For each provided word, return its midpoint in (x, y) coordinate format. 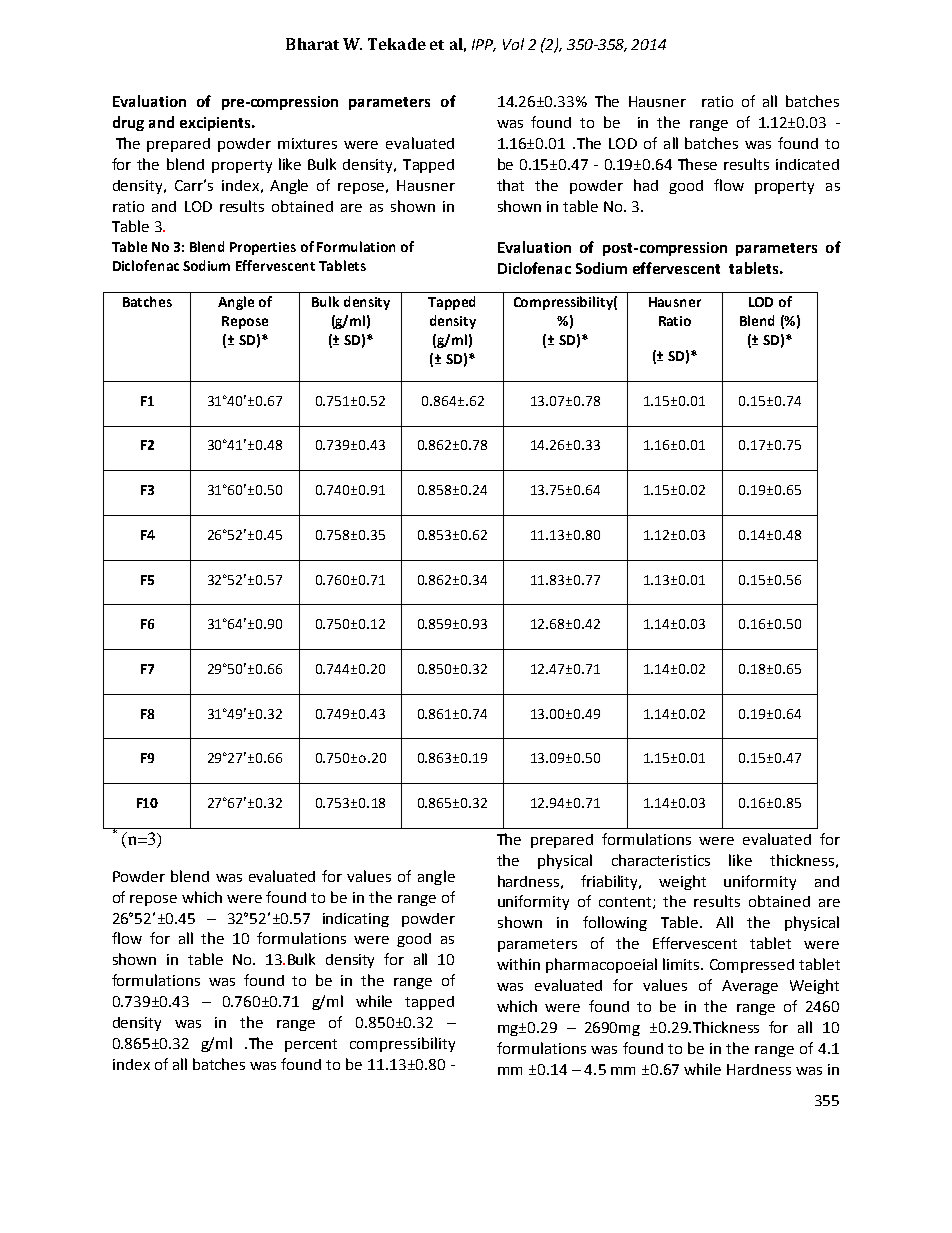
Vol (513, 44)
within (518, 964)
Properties (263, 248)
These (697, 164)
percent (311, 1045)
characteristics (661, 860)
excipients (216, 124)
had (646, 185)
